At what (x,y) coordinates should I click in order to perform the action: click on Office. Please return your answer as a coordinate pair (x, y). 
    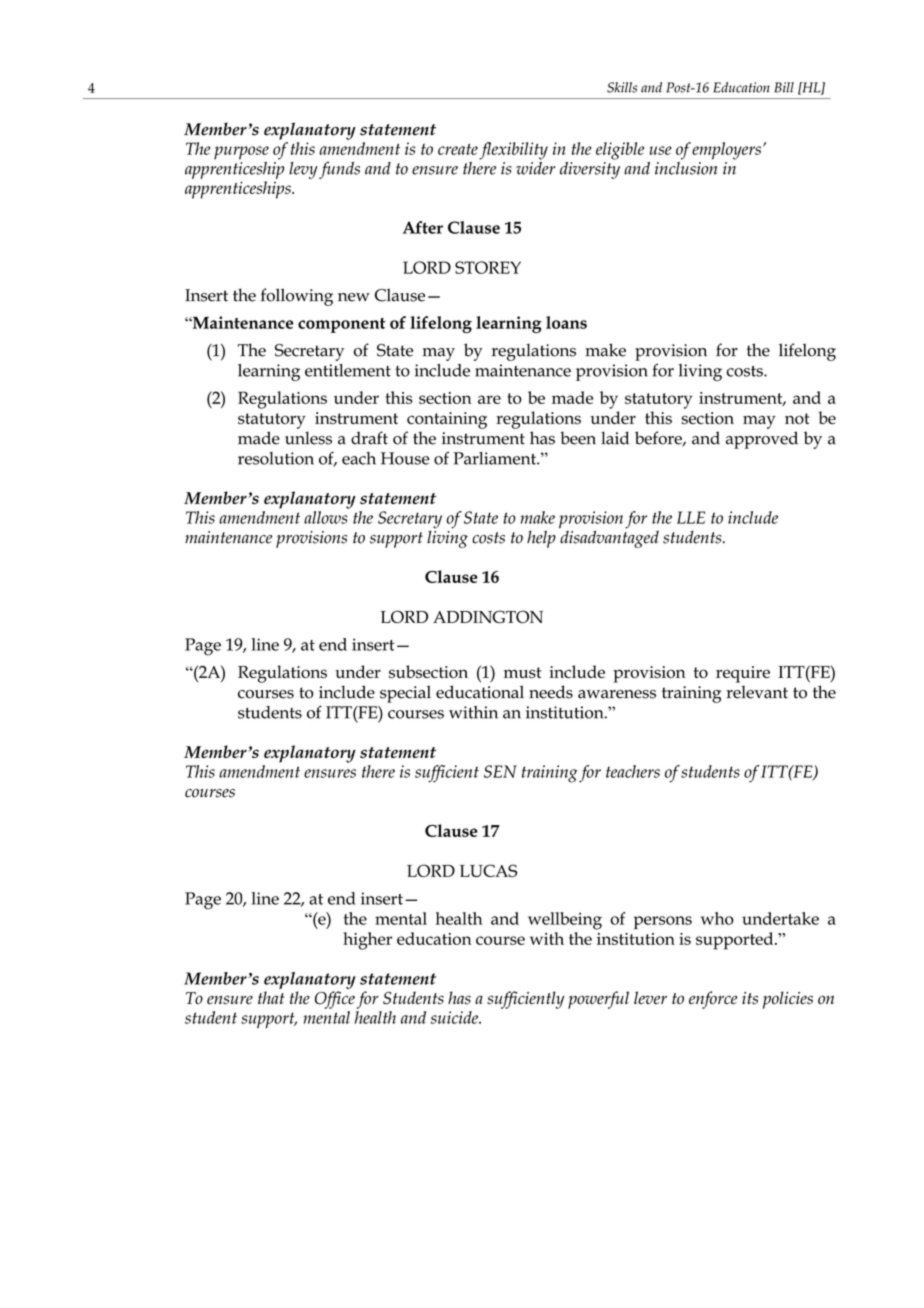
    Looking at the image, I should click on (335, 1000).
